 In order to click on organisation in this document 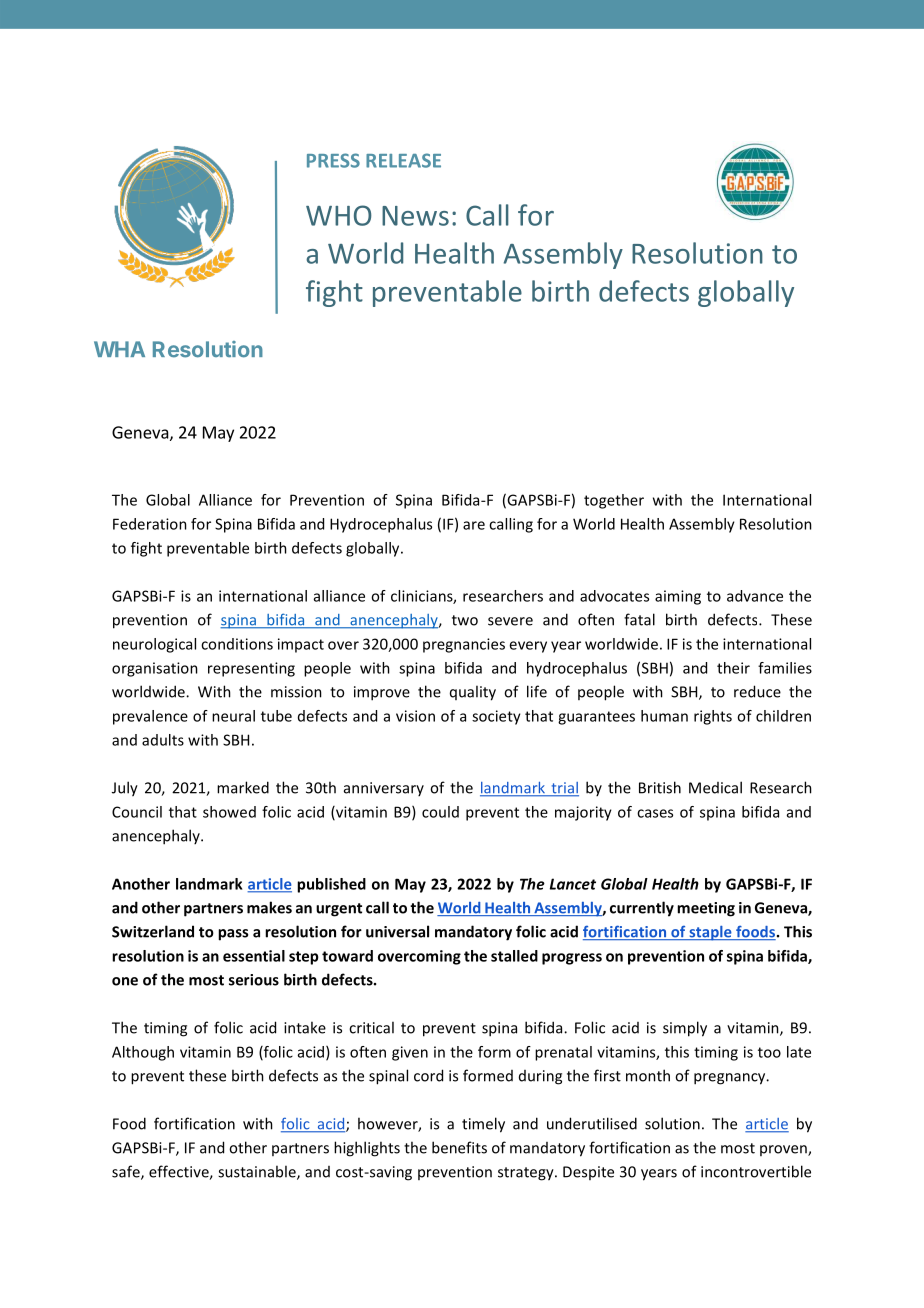, I will do `click(155, 669)`.
